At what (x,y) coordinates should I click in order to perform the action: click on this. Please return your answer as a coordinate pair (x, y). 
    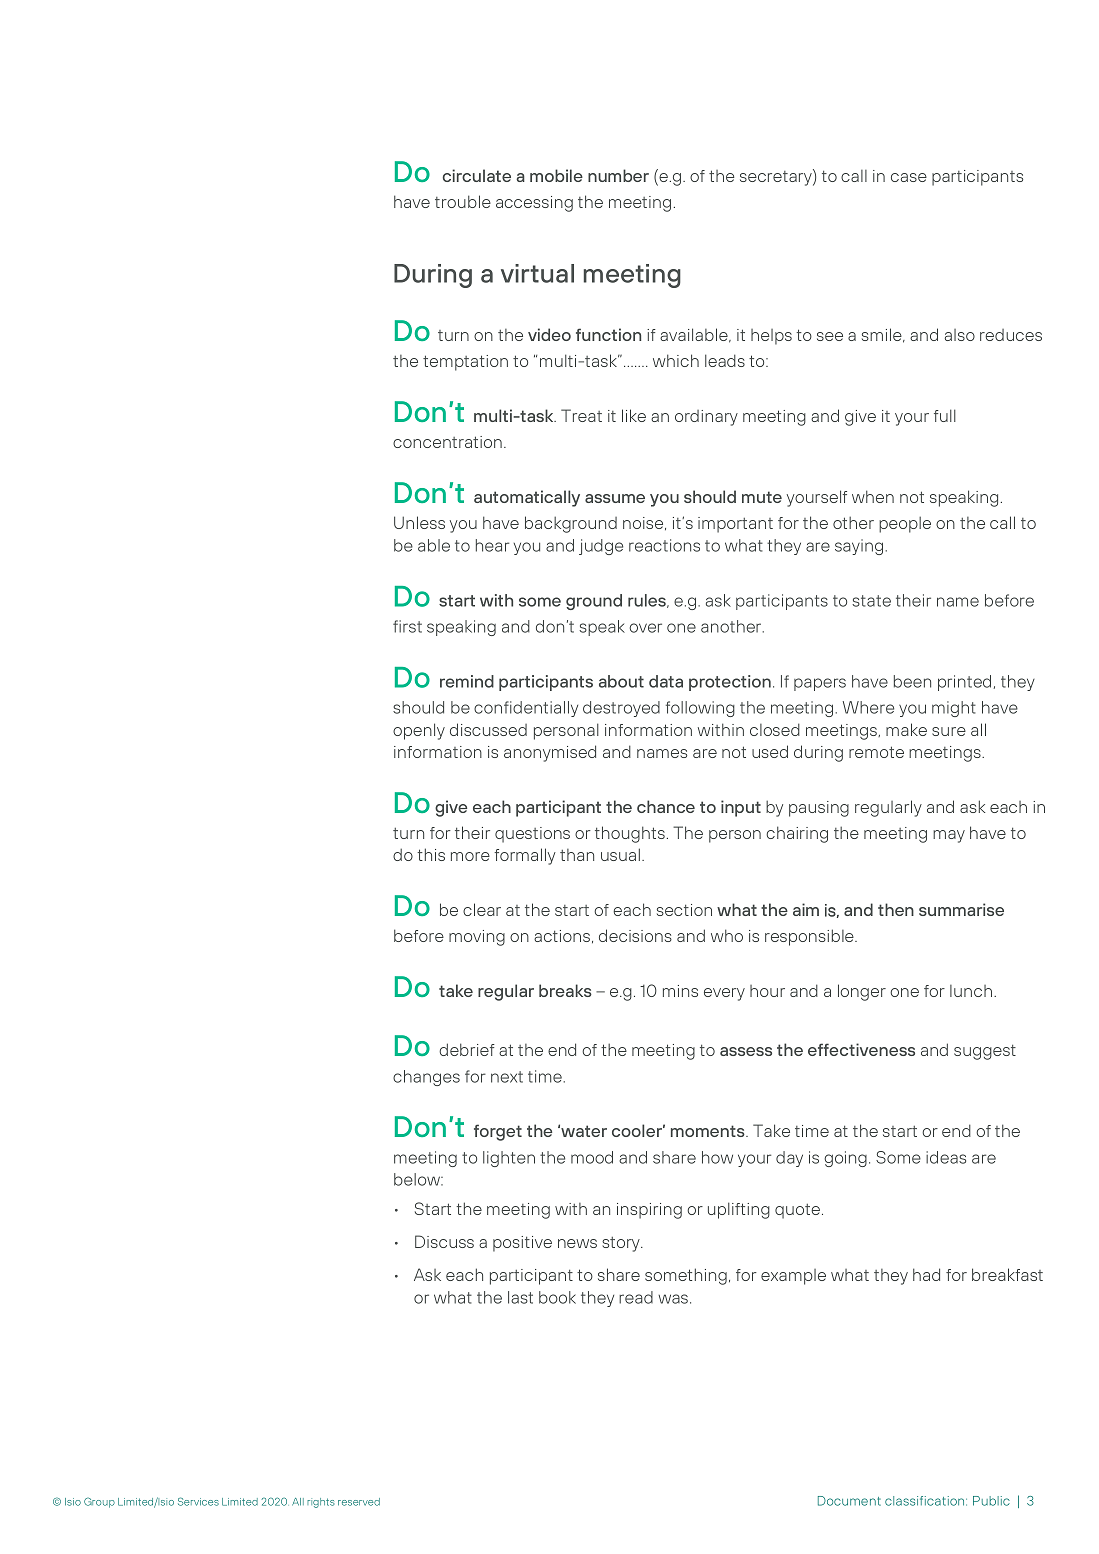
    Looking at the image, I should click on (431, 854).
